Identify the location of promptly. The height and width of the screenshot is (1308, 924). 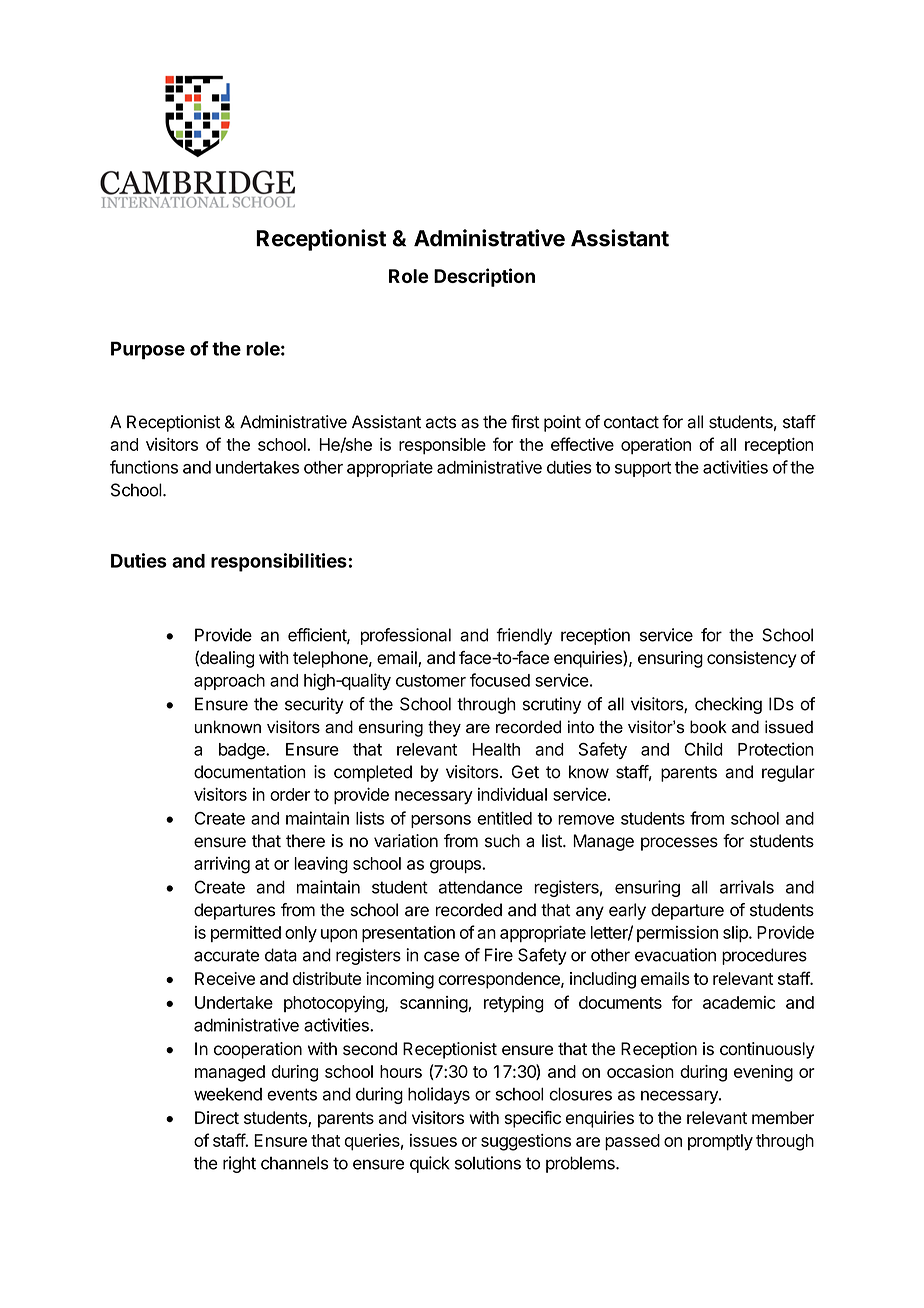
(720, 1142).
